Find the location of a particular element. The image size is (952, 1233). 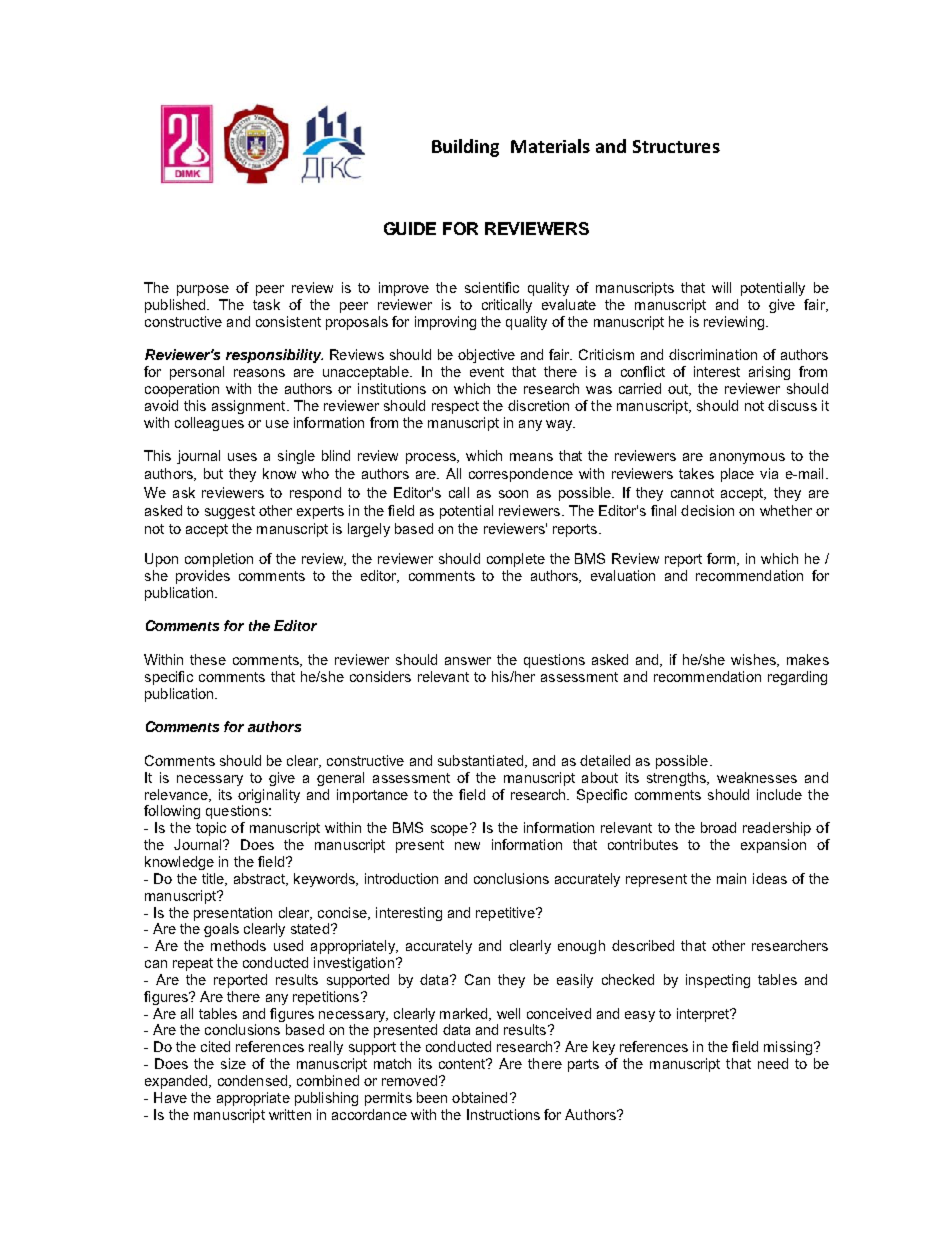

Building is located at coordinates (465, 148).
